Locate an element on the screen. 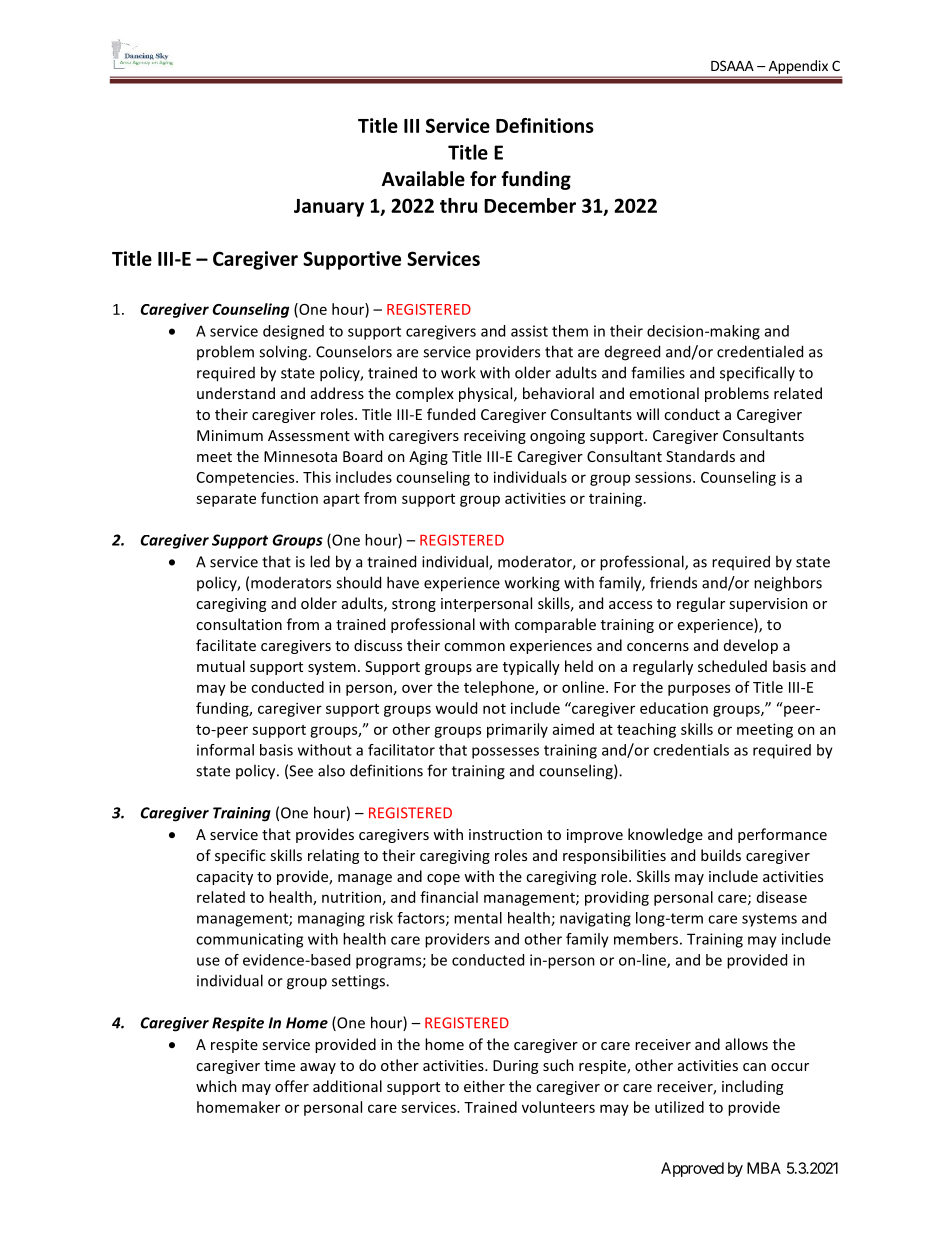 The height and width of the screenshot is (1233, 952). develop is located at coordinates (751, 646).
